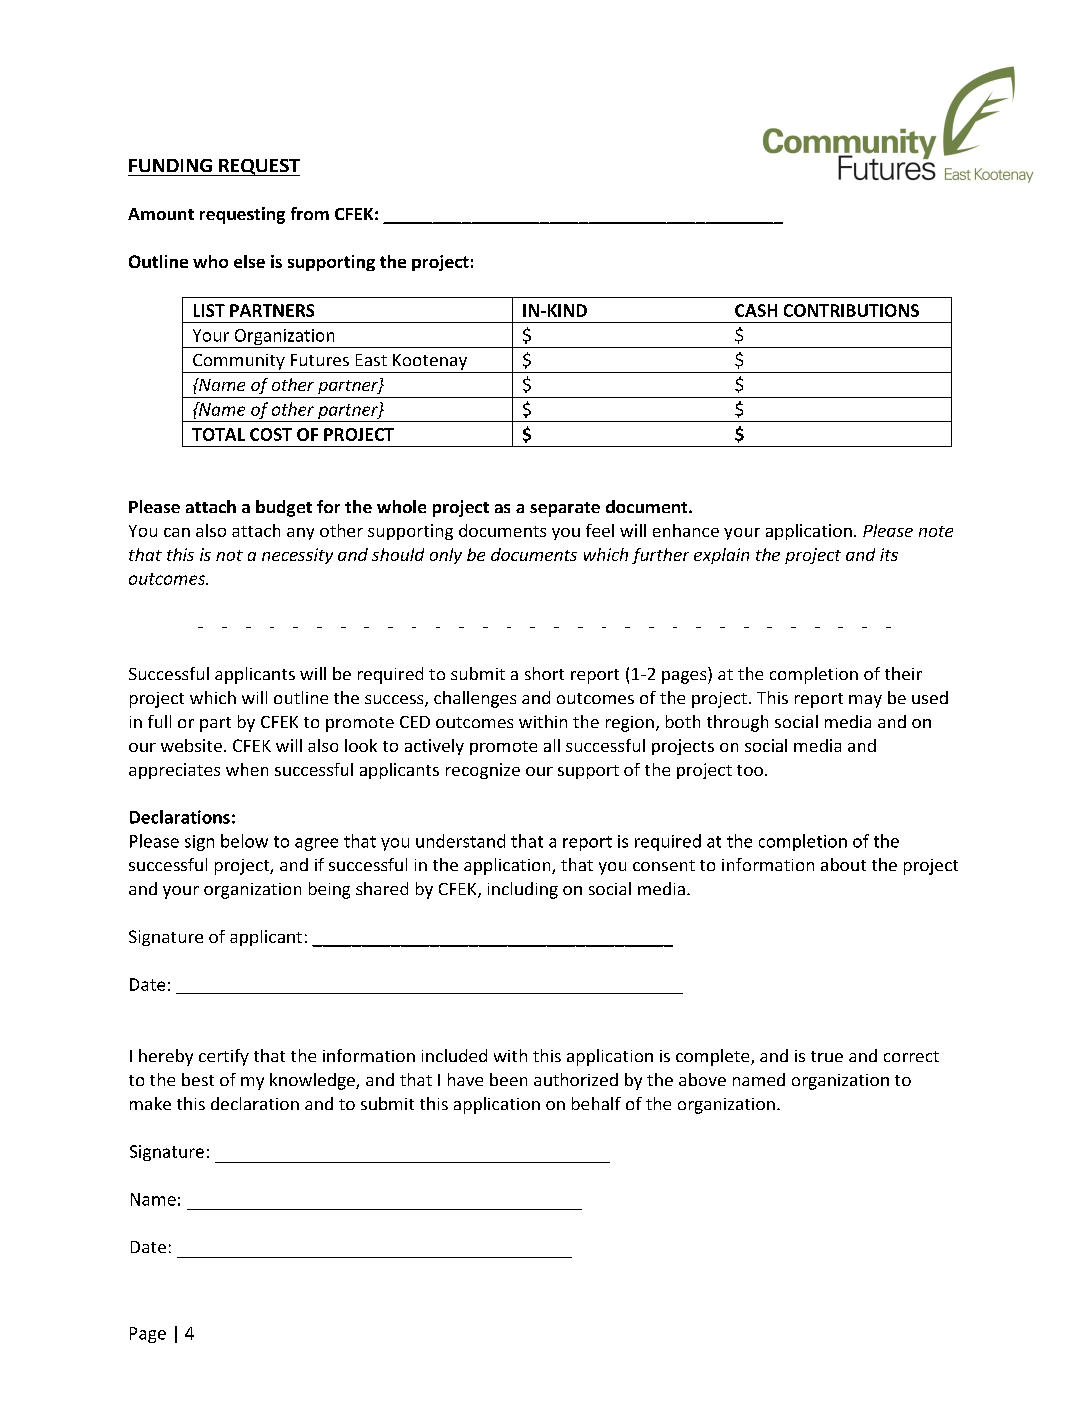 The height and width of the screenshot is (1409, 1089). What do you see at coordinates (224, 1057) in the screenshot?
I see `certify` at bounding box center [224, 1057].
